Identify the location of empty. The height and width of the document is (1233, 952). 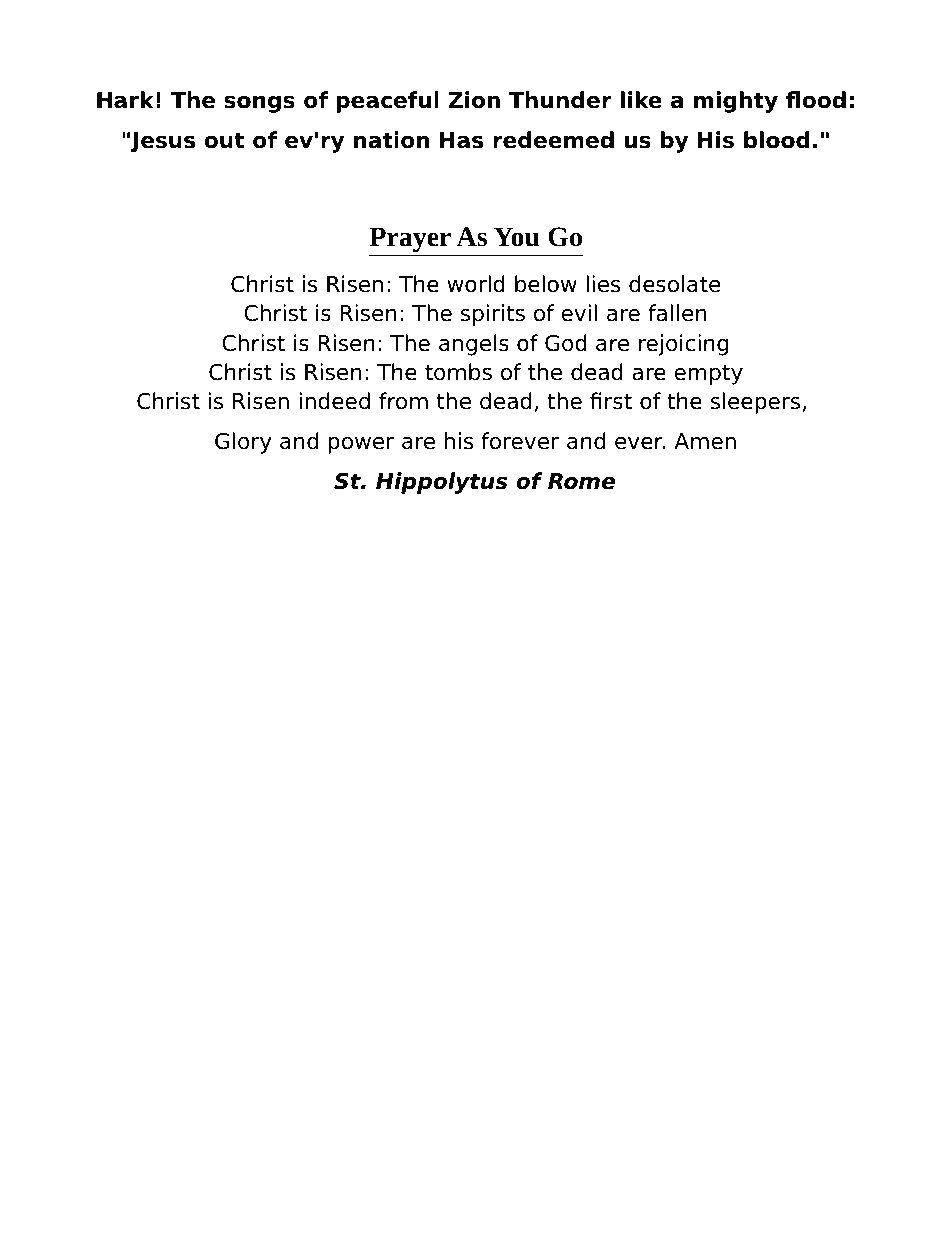
(708, 374).
